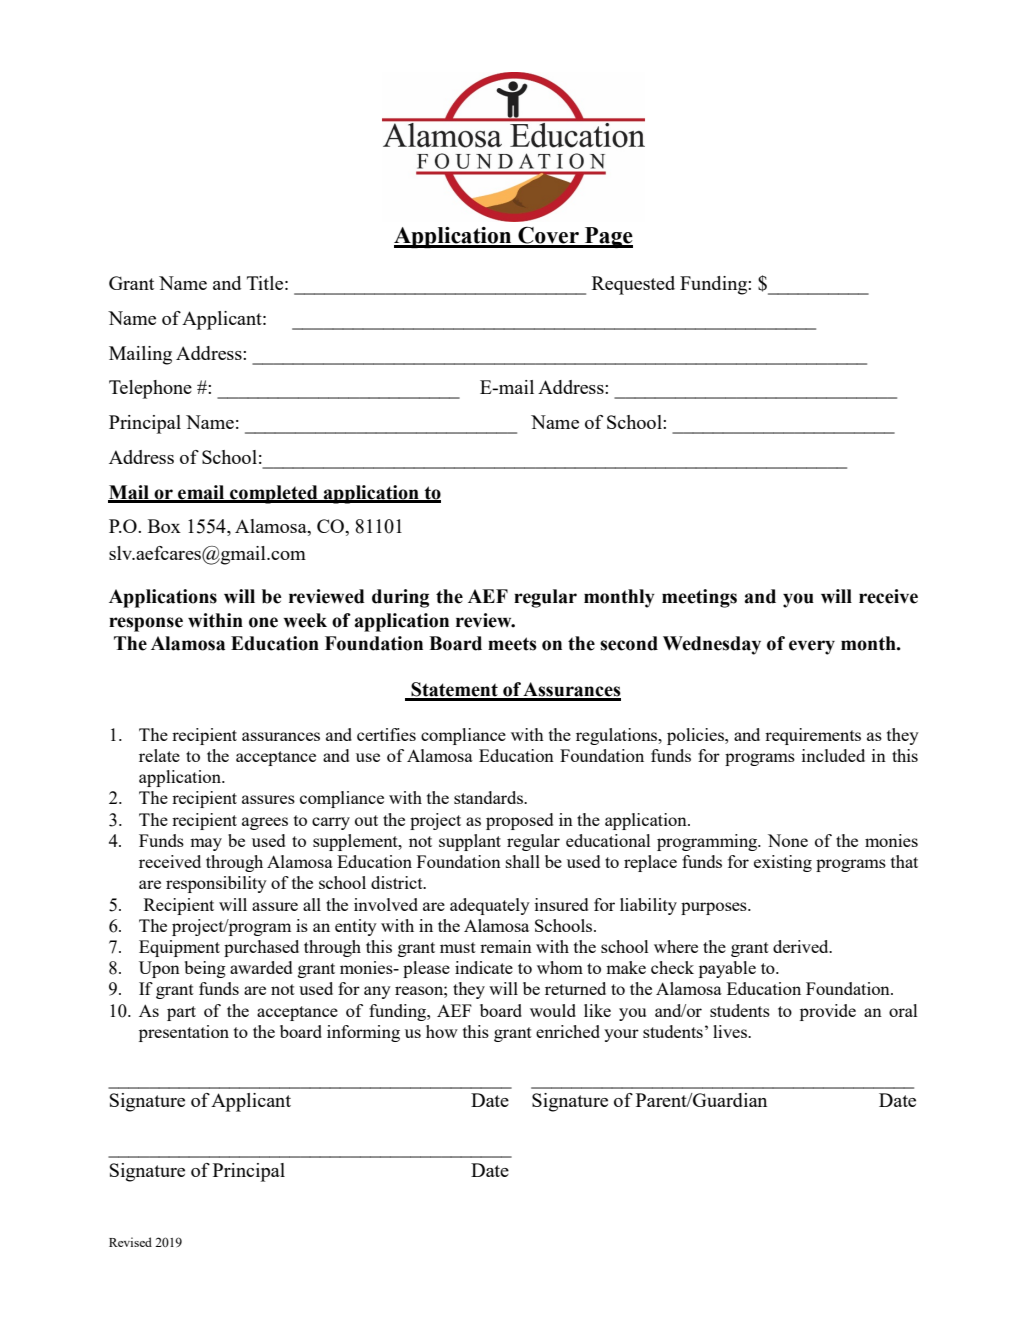 This screenshot has width=1027, height=1329. Describe the element at coordinates (216, 884) in the screenshot. I see `responsibility` at that location.
